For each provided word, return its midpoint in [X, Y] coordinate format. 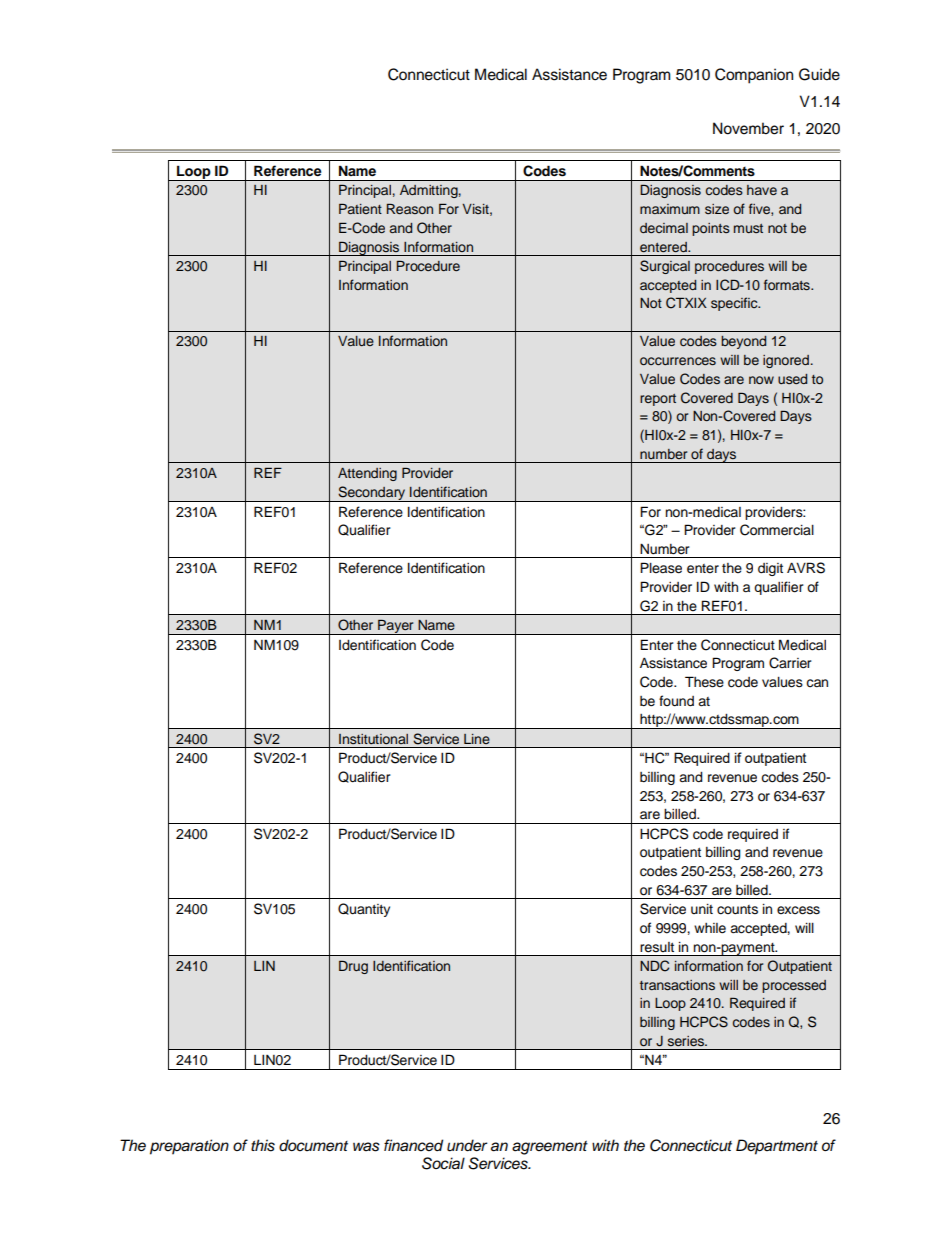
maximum [670, 209]
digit [770, 569]
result [657, 947]
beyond [743, 342]
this [263, 1145]
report [658, 400]
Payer [396, 627]
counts [737, 910]
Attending [367, 474]
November [748, 128]
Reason [410, 208]
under [467, 1145]
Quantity [364, 910]
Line [477, 739]
